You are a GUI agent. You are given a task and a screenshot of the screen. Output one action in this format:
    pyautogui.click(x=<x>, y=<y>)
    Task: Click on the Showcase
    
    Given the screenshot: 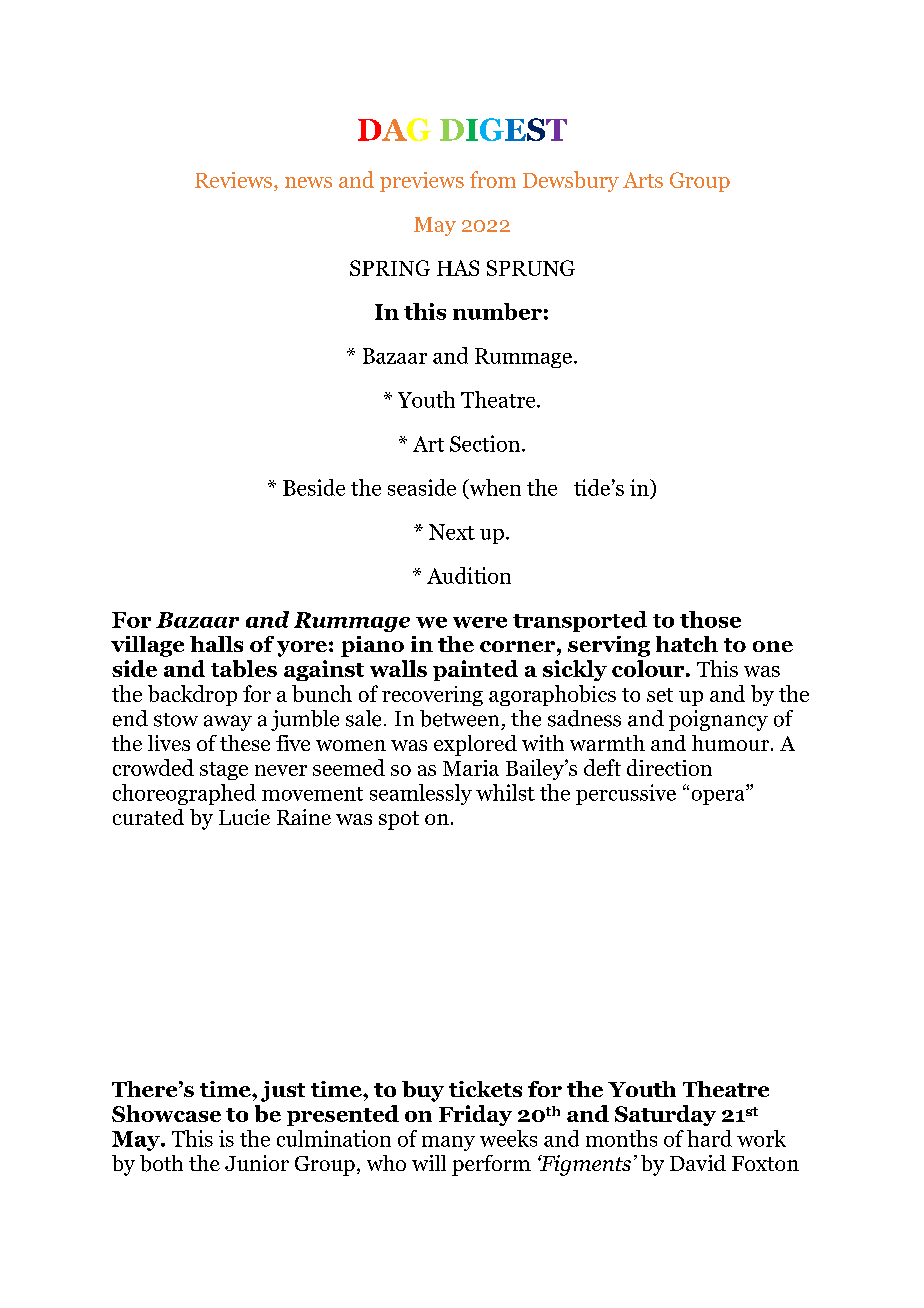 What is the action you would take?
    pyautogui.click(x=166, y=1113)
